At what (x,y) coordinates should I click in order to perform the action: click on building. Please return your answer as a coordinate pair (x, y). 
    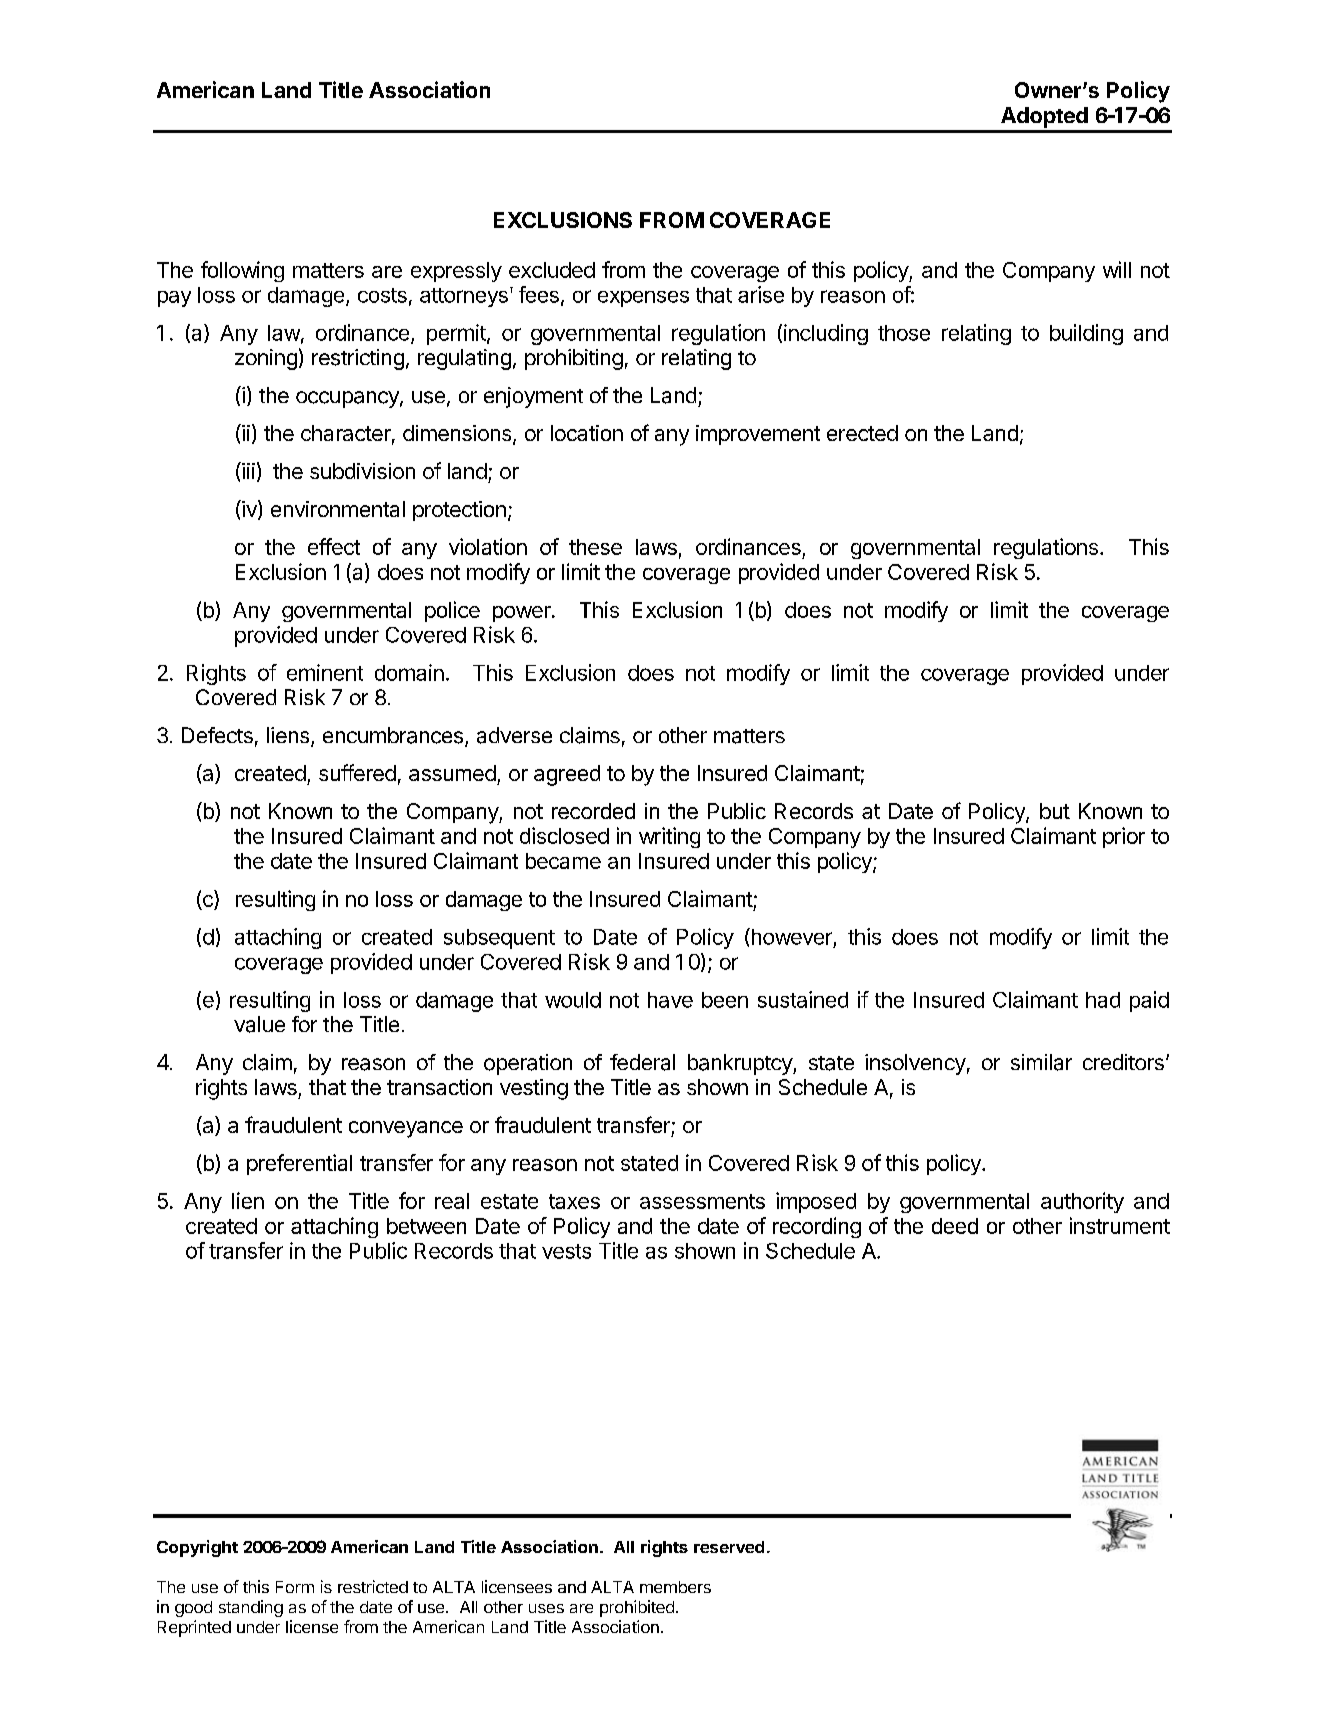
    Looking at the image, I should click on (1086, 334).
